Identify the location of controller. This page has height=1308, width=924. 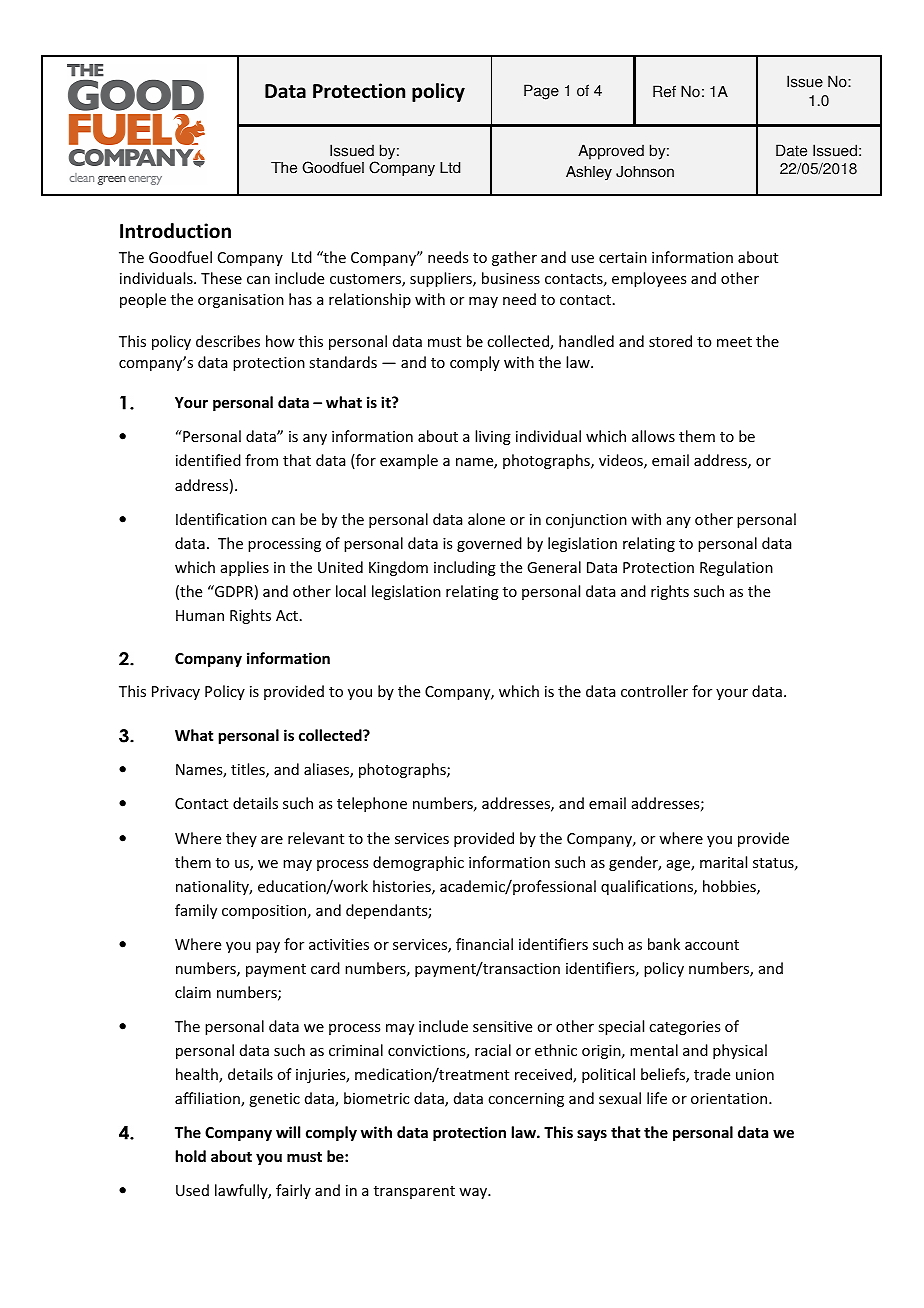
(654, 691).
